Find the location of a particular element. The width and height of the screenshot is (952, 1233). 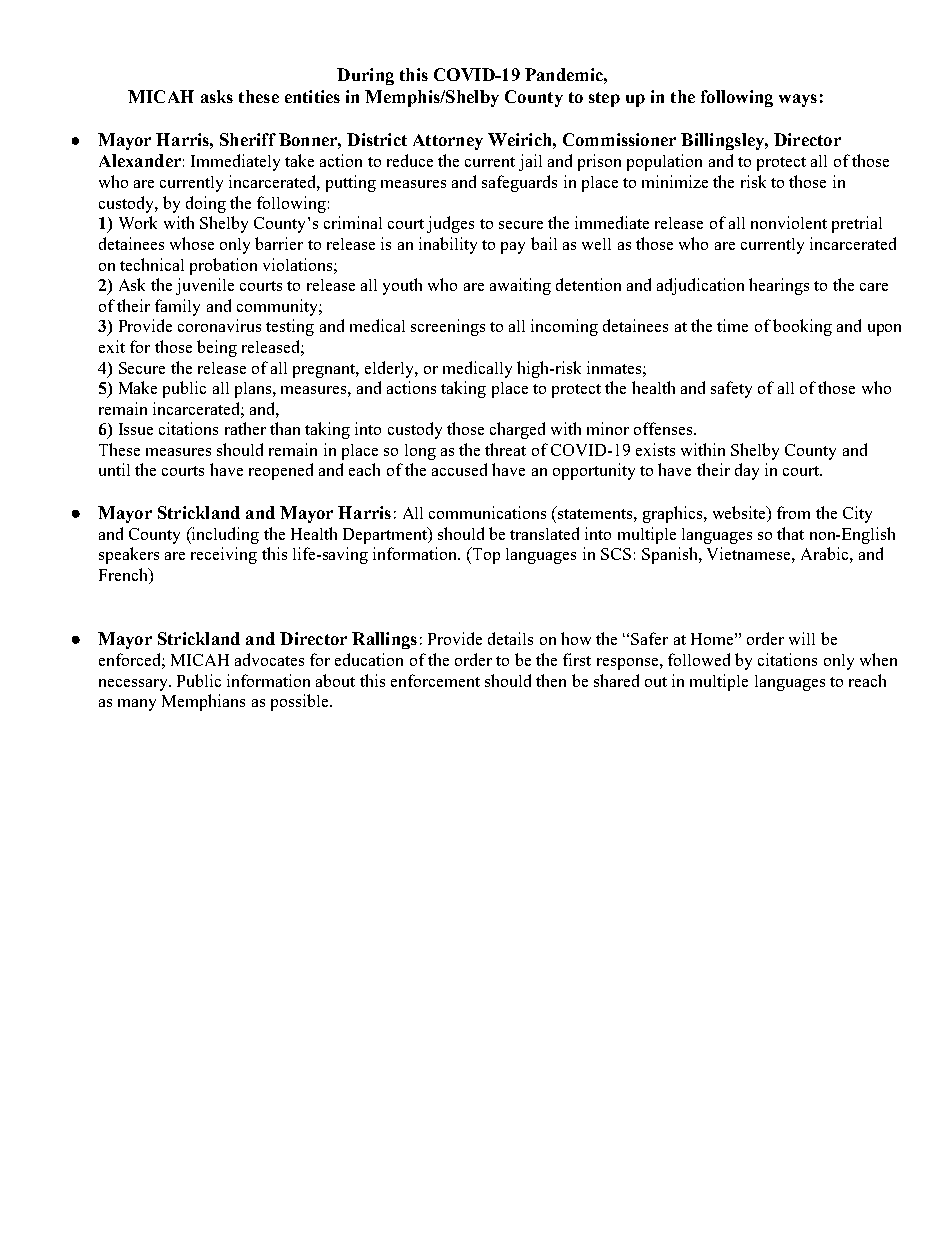

asks is located at coordinates (217, 96).
